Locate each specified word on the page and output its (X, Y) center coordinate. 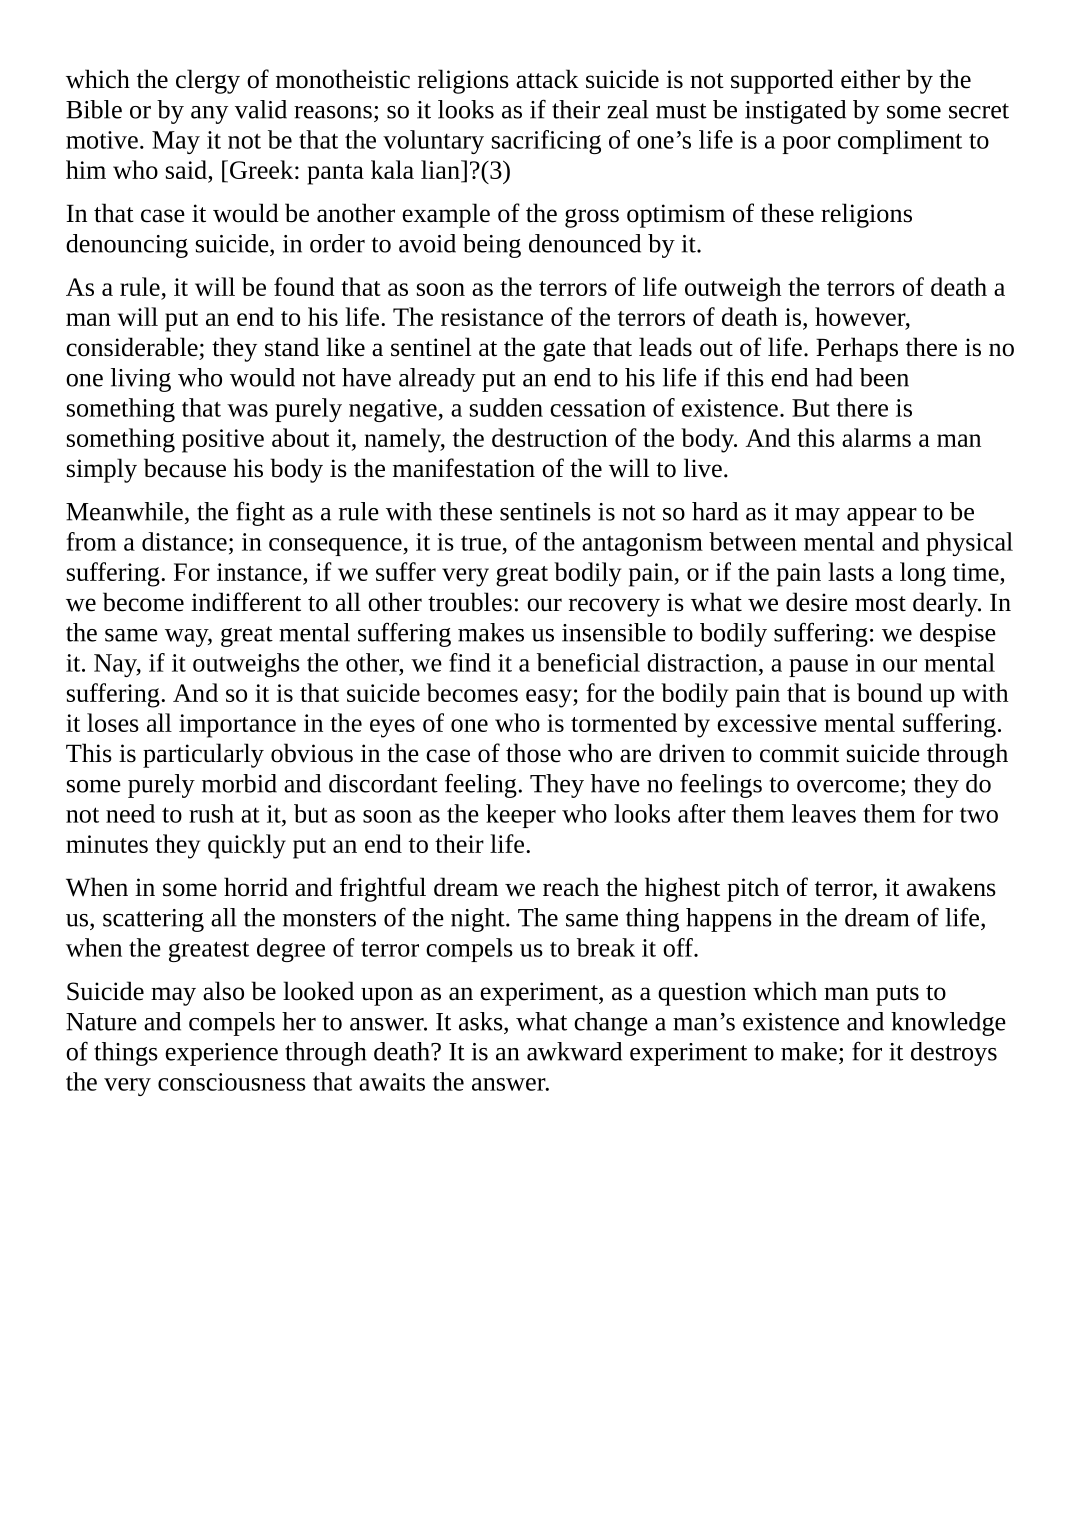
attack (547, 79)
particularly (203, 755)
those (533, 753)
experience (221, 1054)
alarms (876, 437)
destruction (550, 437)
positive (223, 441)
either (870, 79)
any (209, 115)
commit (799, 753)
